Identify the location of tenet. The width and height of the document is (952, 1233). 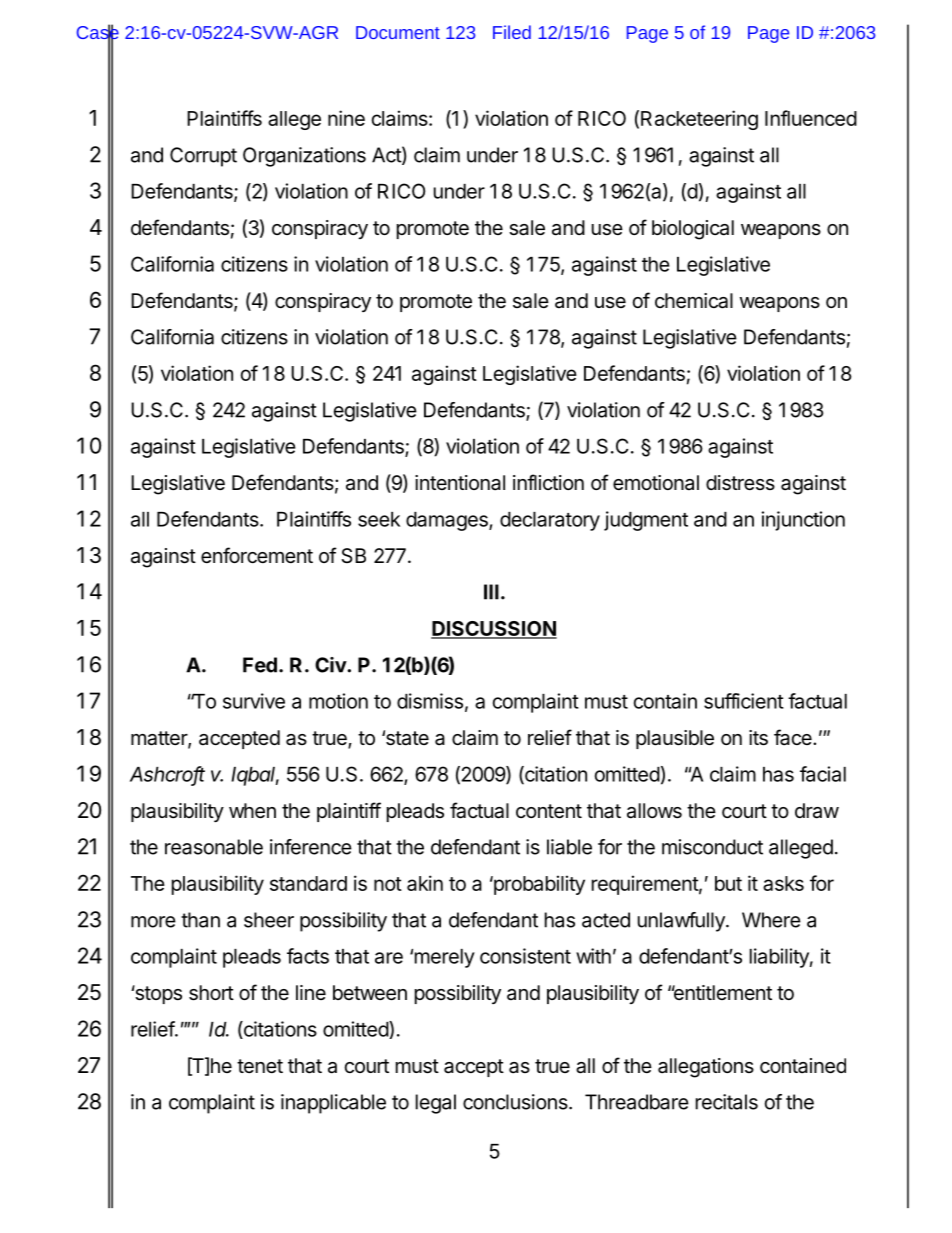
(260, 1066).
